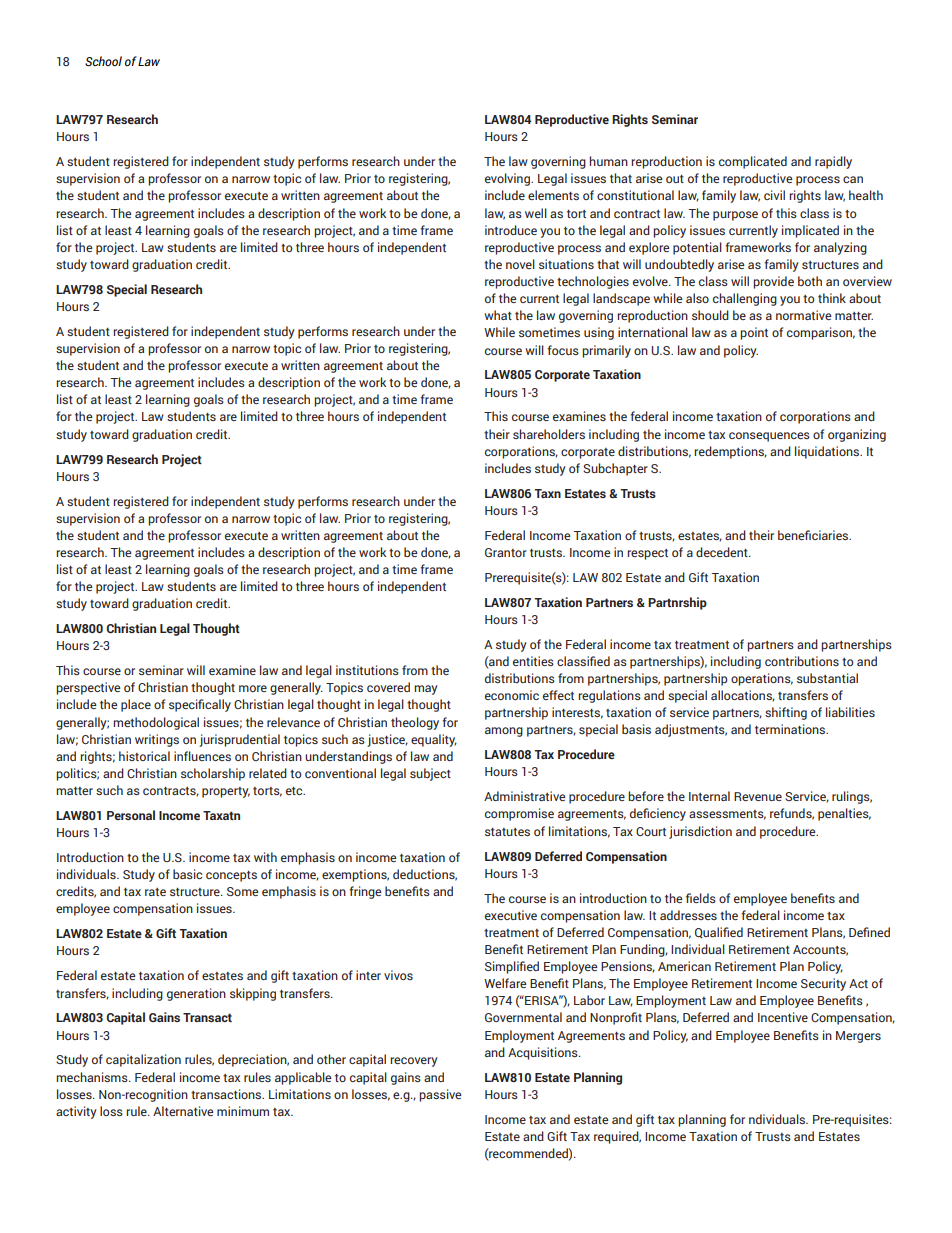 The height and width of the screenshot is (1233, 952). What do you see at coordinates (506, 552) in the screenshot?
I see `Grantor` at bounding box center [506, 552].
